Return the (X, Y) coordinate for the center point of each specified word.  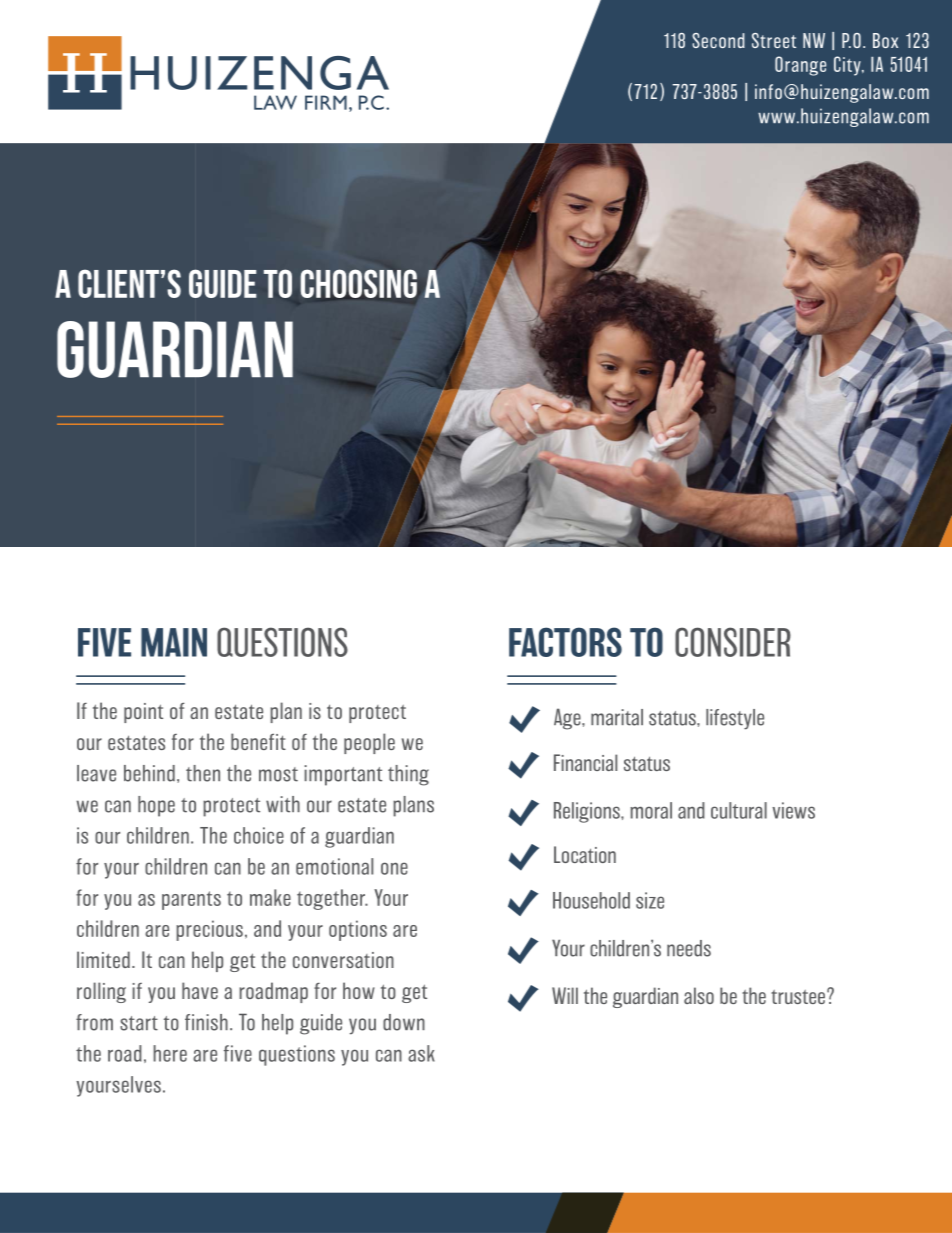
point (143, 713)
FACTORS (565, 642)
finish (206, 1022)
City (848, 66)
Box (885, 40)
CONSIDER (733, 642)
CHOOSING (359, 283)
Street (774, 40)
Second (718, 40)
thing (408, 775)
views (793, 810)
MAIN (174, 642)
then (203, 773)
